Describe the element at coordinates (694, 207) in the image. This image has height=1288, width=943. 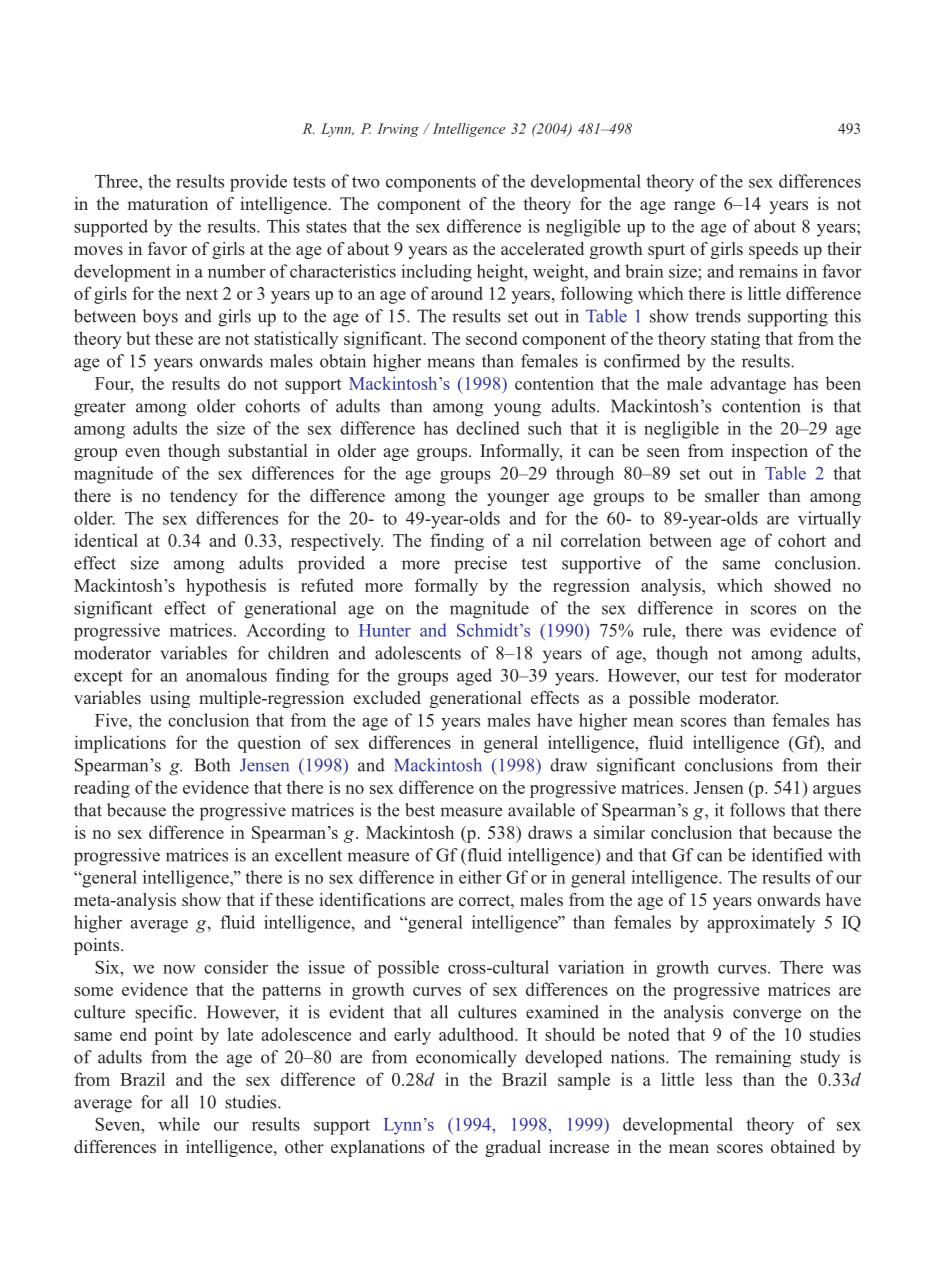
I see `range` at that location.
